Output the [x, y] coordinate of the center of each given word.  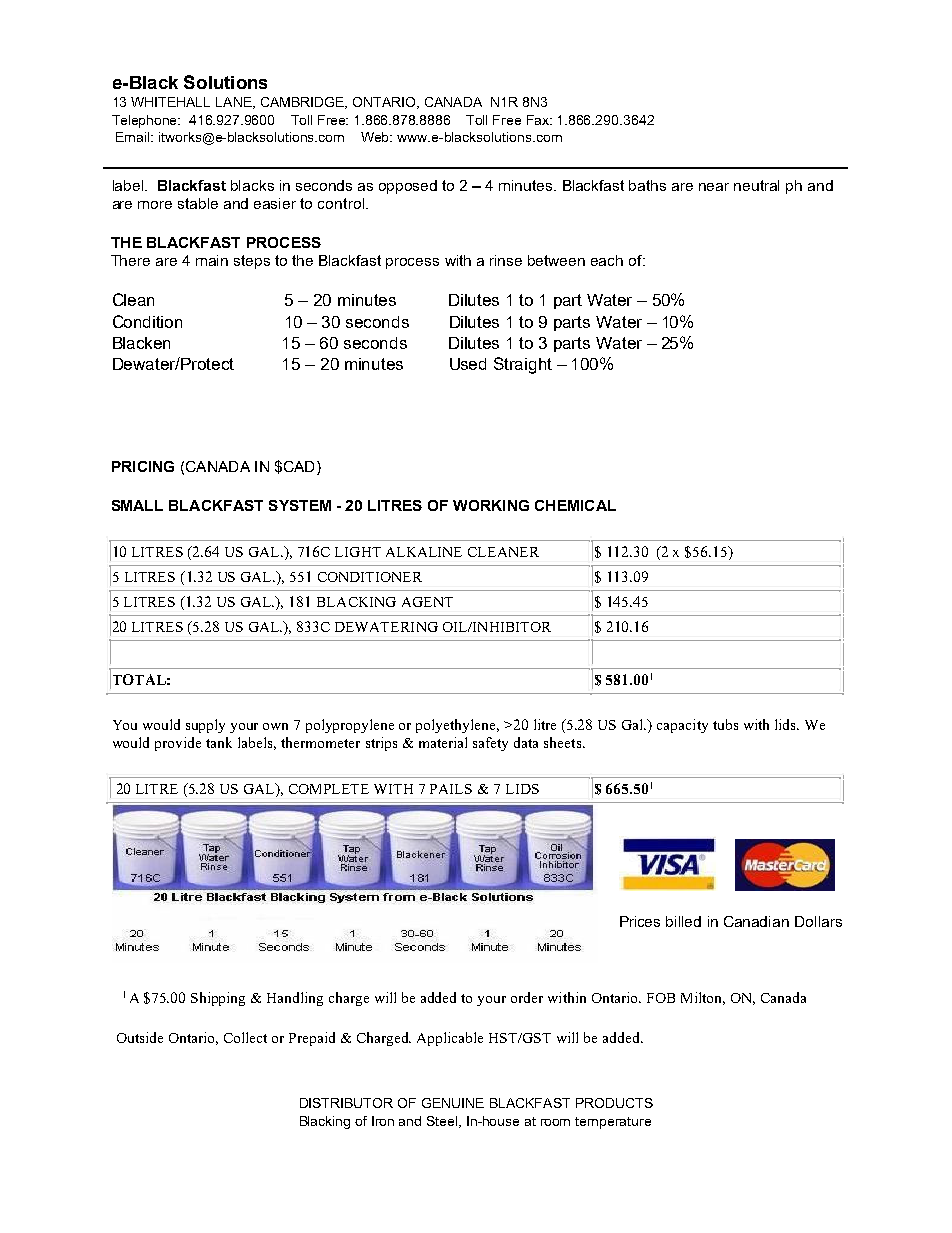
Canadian [756, 921]
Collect [245, 1037]
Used [468, 364]
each [607, 260]
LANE [235, 103]
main [212, 260]
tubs [725, 724]
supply [205, 726]
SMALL [137, 505]
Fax [539, 120]
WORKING [491, 505]
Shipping [218, 999]
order [527, 997]
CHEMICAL [575, 505]
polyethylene [457, 726]
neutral [756, 185]
